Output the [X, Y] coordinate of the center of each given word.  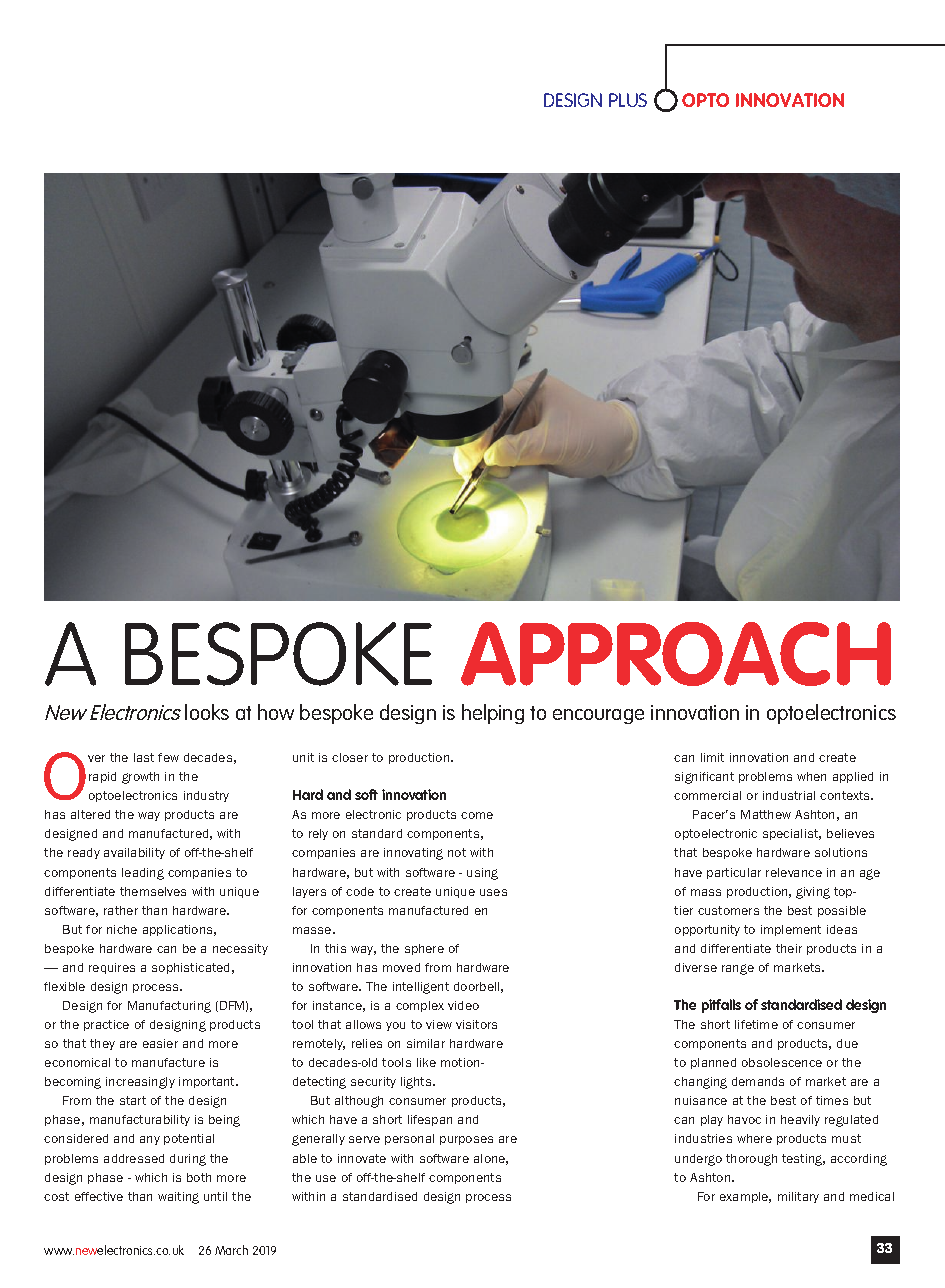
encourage [598, 716]
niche [122, 929]
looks [207, 712]
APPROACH [676, 654]
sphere [424, 949]
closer [350, 757]
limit [712, 757]
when [811, 776]
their [789, 948]
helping [493, 714]
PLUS [628, 100]
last [144, 757]
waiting [178, 1198]
